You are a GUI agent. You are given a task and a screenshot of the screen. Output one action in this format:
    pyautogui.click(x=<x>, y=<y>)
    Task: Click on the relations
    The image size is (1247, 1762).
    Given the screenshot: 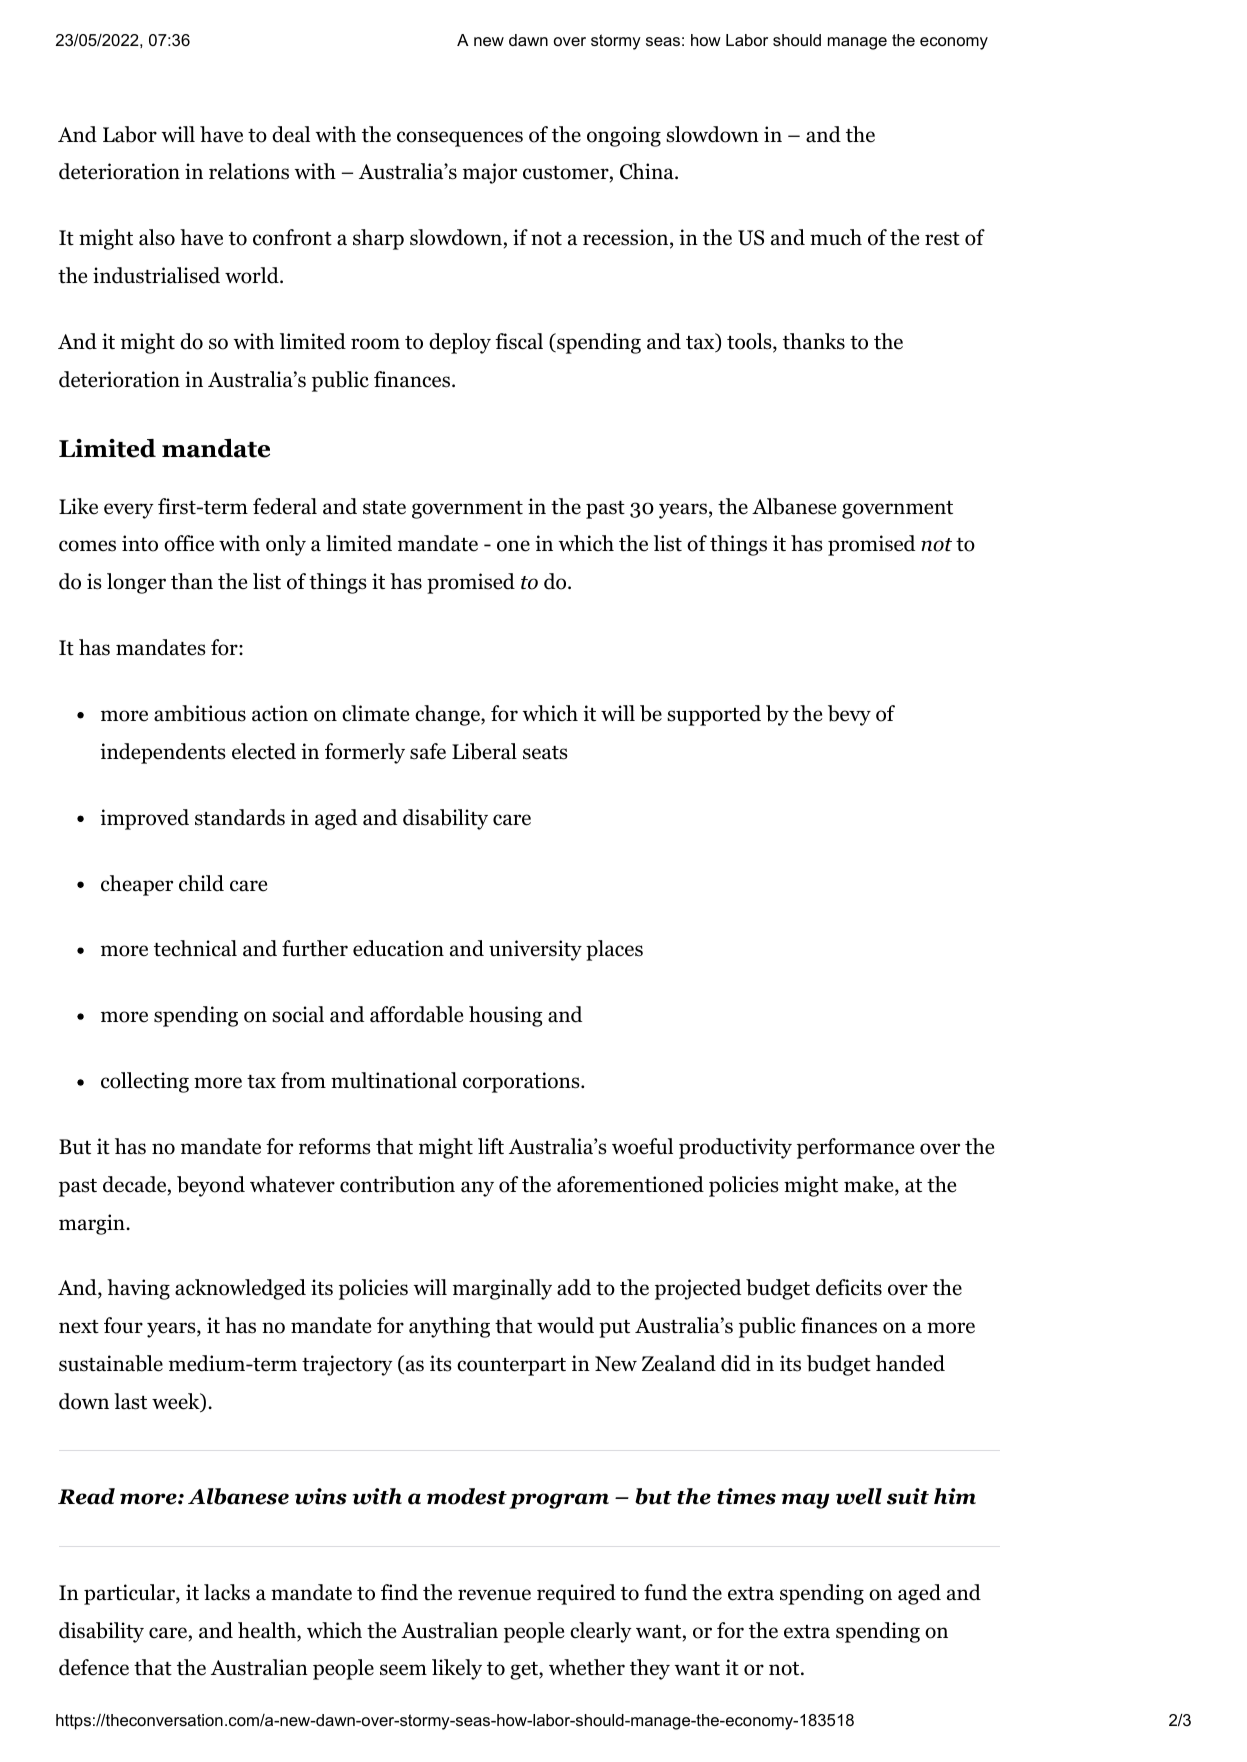 What is the action you would take?
    pyautogui.click(x=249, y=171)
